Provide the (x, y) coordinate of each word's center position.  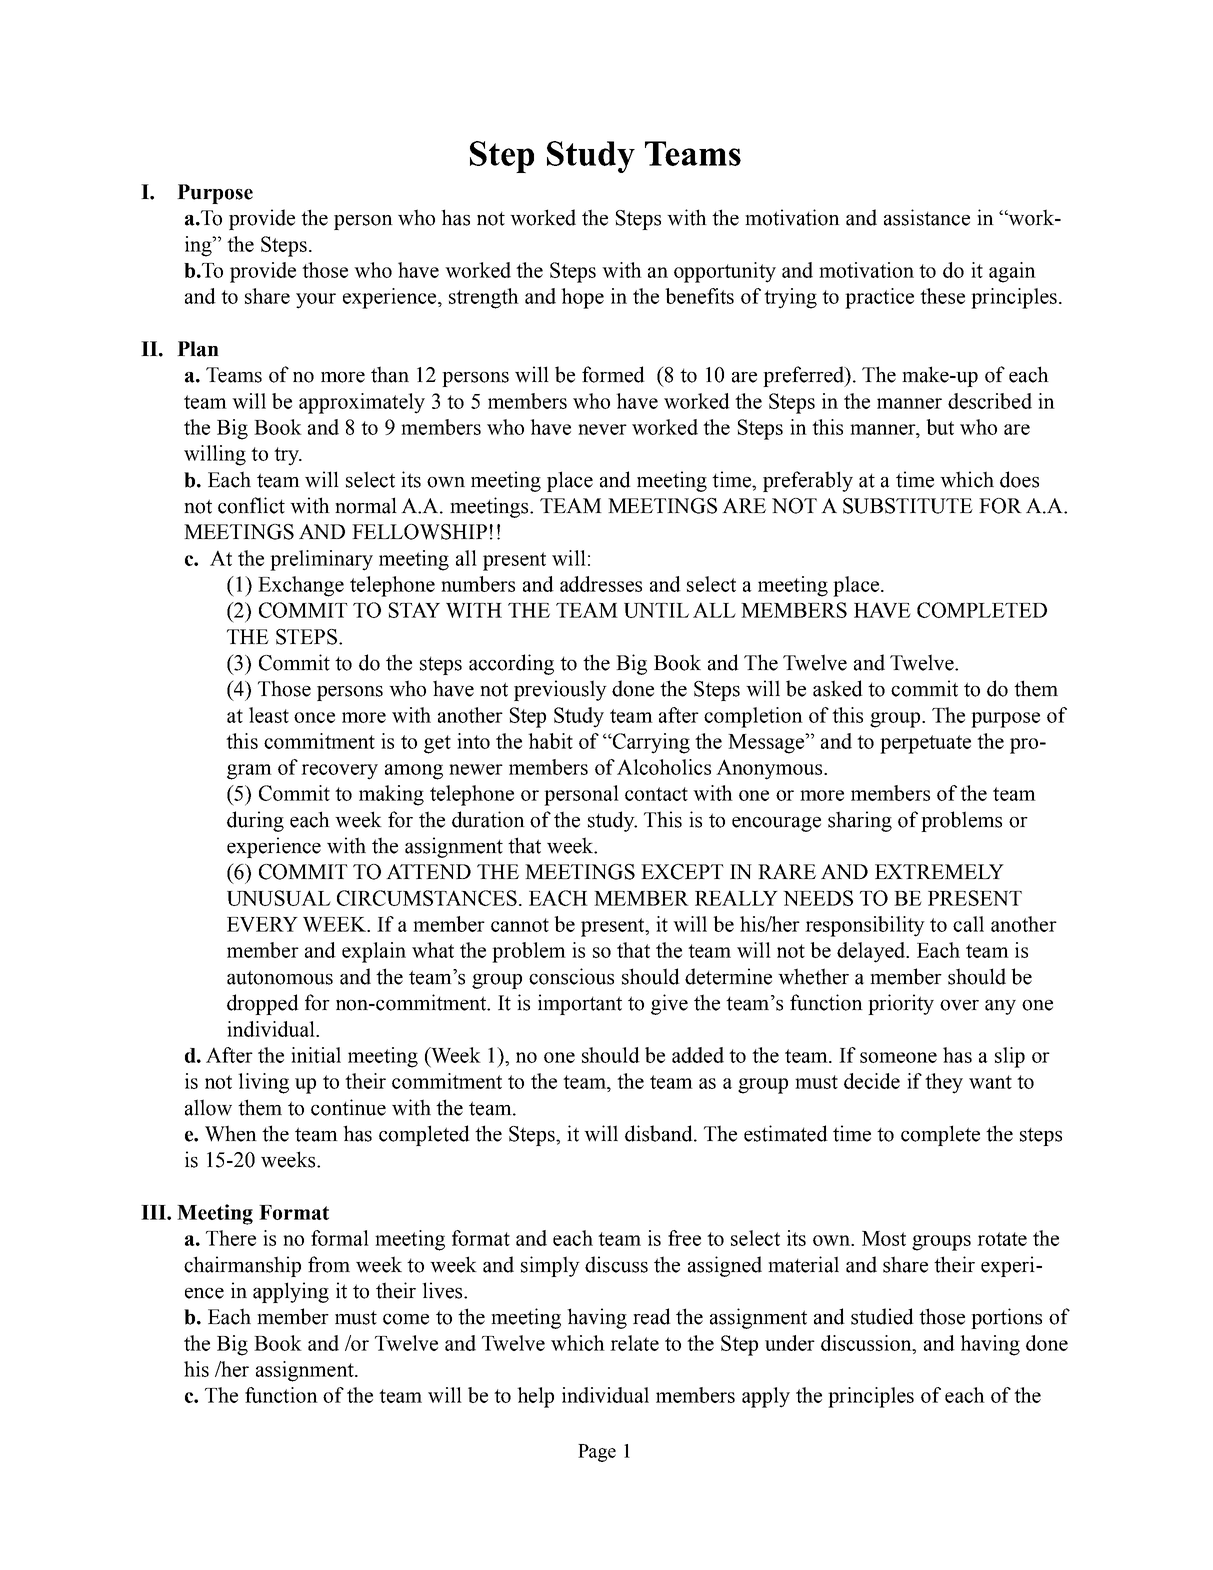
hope (582, 298)
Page (597, 1453)
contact (656, 794)
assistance (927, 217)
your (316, 301)
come (406, 1319)
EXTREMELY (939, 871)
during (255, 821)
